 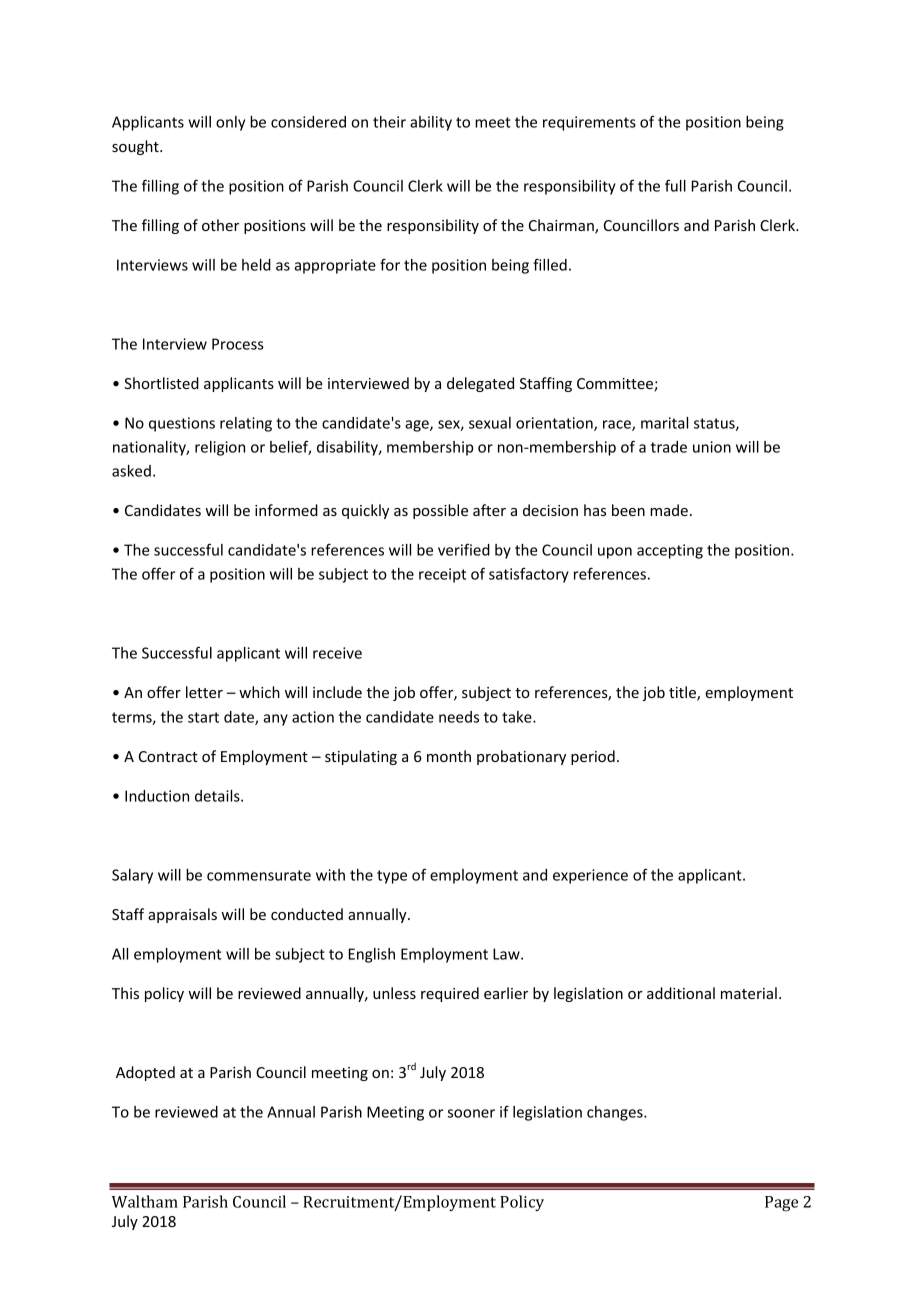 I want to click on additional, so click(x=681, y=993).
